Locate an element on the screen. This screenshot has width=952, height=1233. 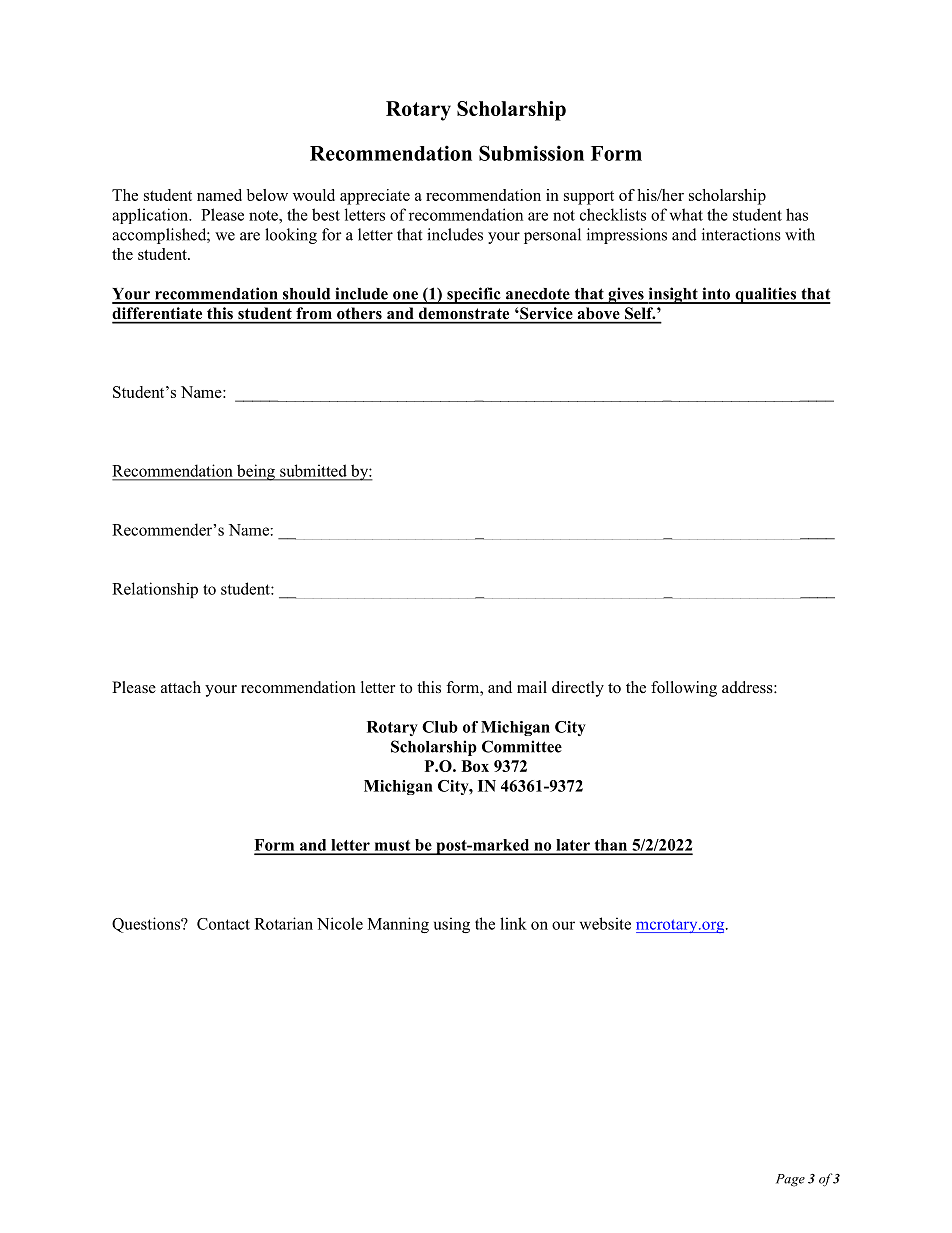
website is located at coordinates (605, 923).
